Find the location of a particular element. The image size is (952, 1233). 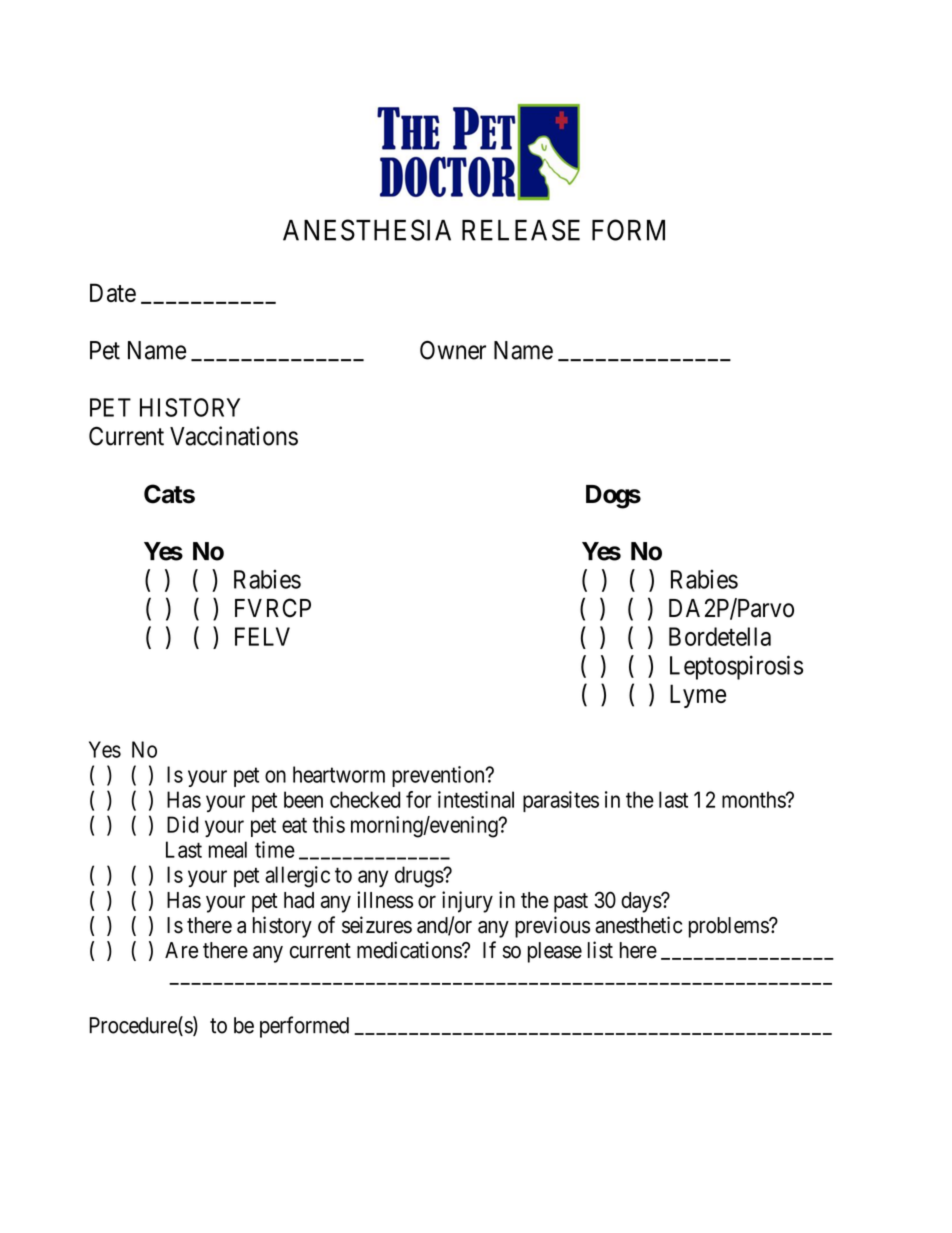

prevention is located at coordinates (439, 776).
